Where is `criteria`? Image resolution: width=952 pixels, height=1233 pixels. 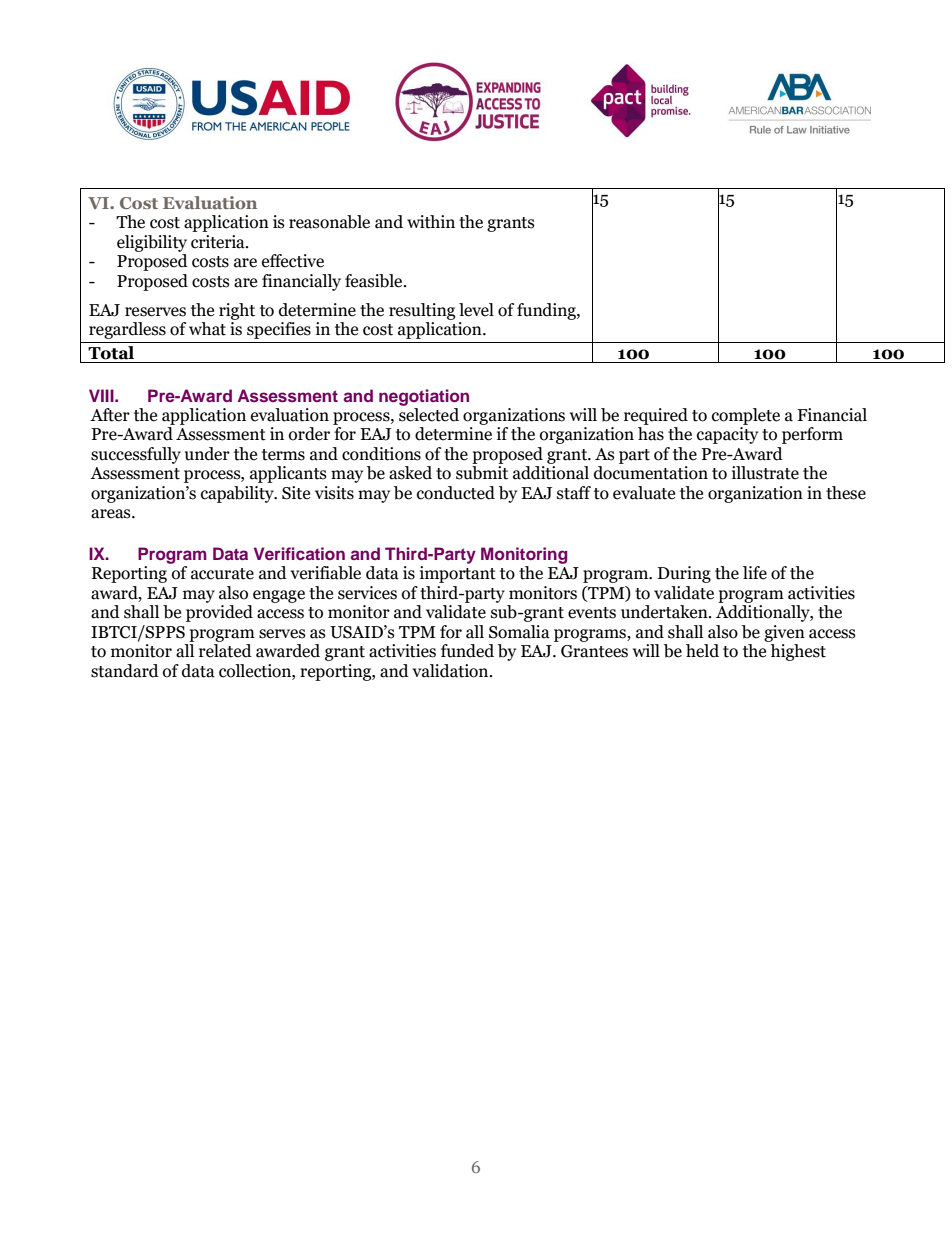 criteria is located at coordinates (219, 242).
